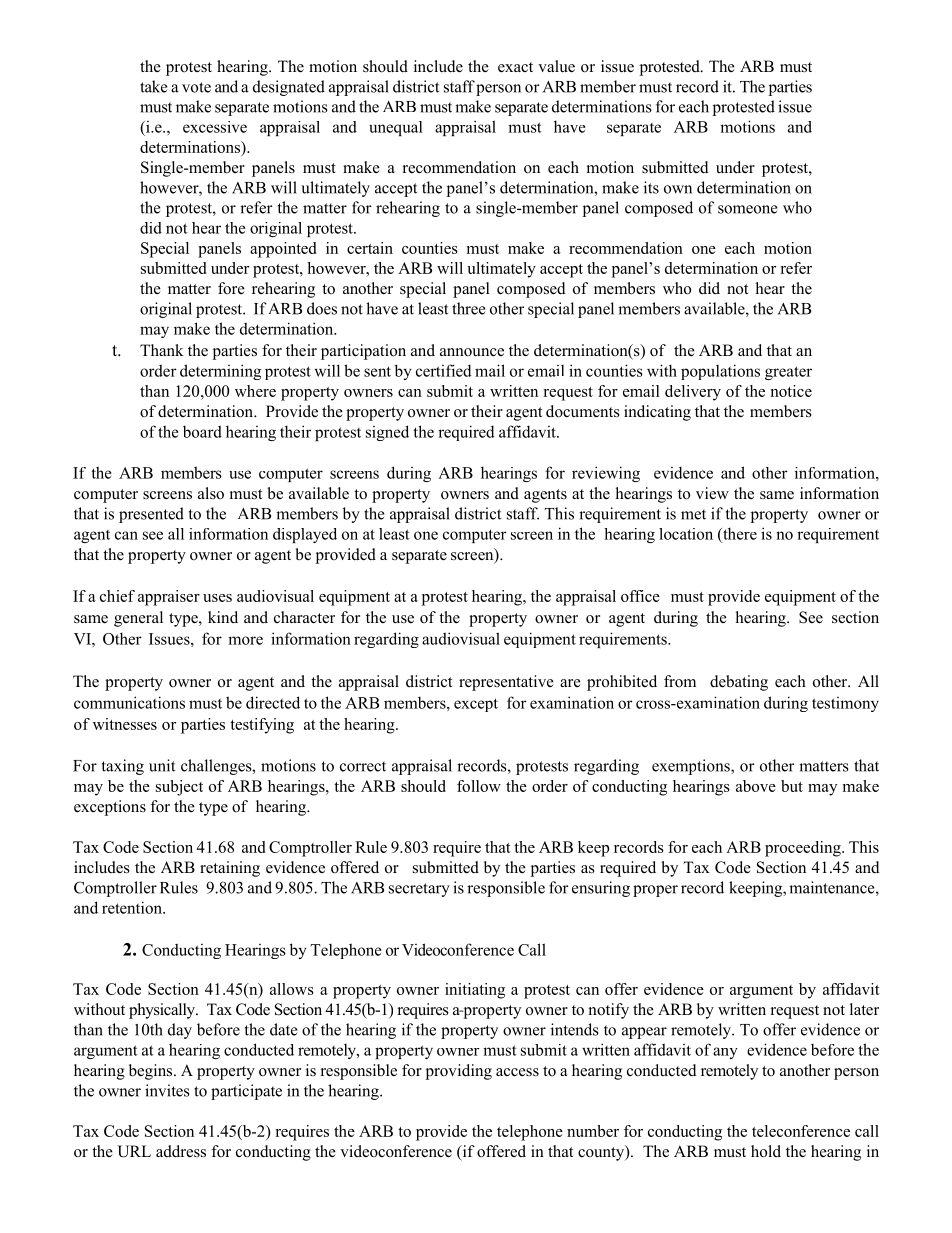 The height and width of the page is (1233, 952). I want to click on notice, so click(791, 391).
